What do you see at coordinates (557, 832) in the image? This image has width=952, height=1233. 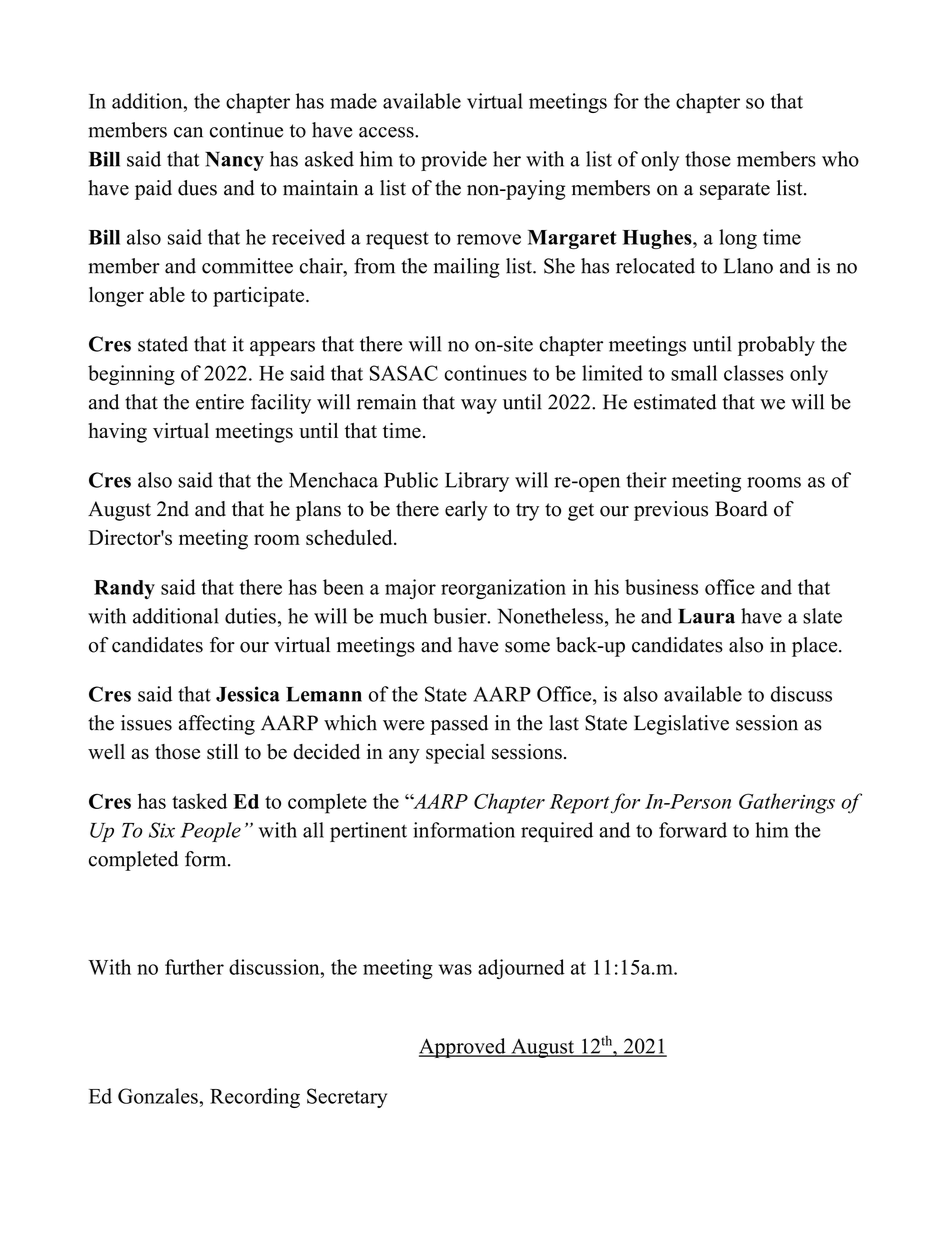 I see `required` at bounding box center [557, 832].
